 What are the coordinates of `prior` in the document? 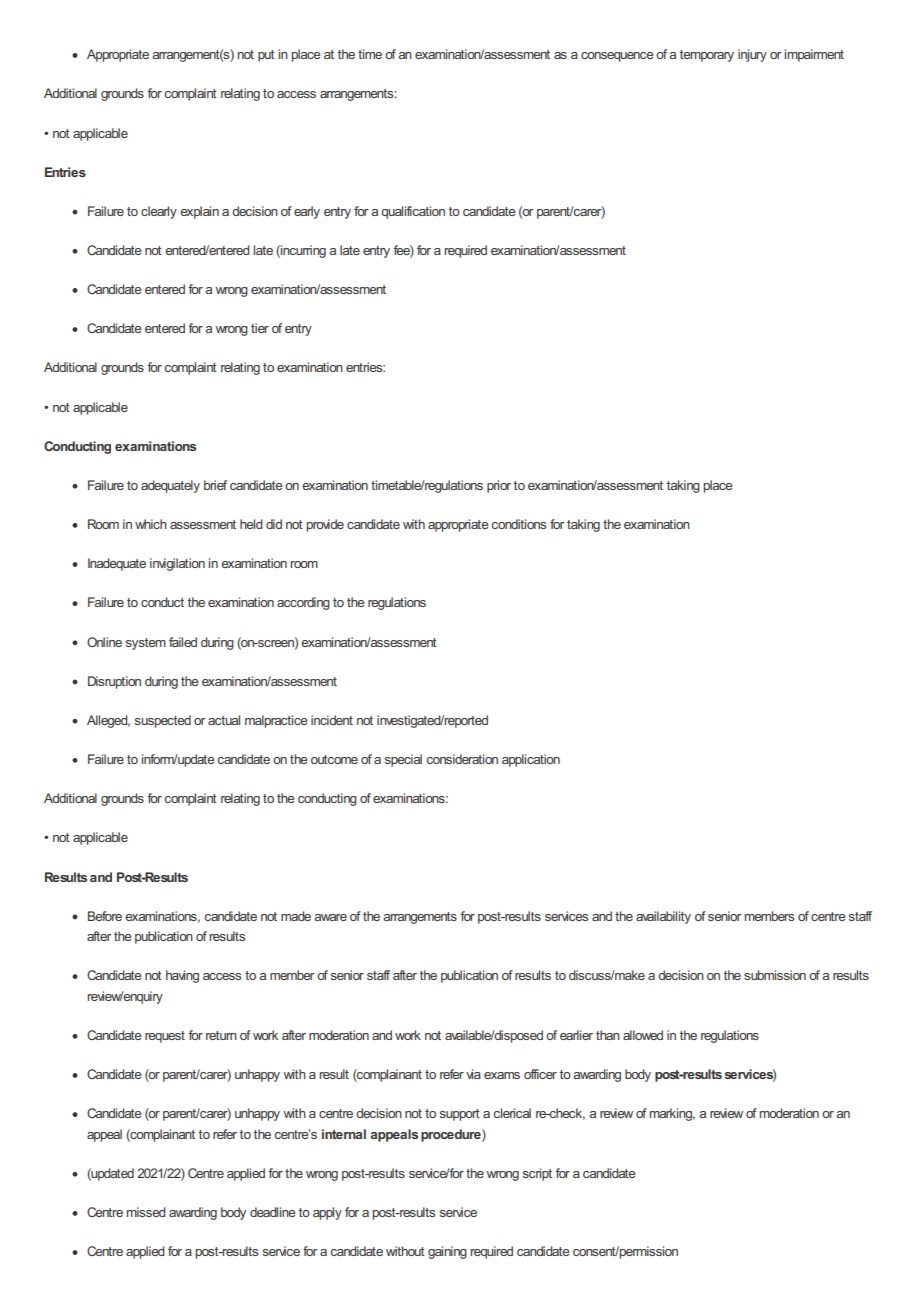 It's located at (499, 486).
